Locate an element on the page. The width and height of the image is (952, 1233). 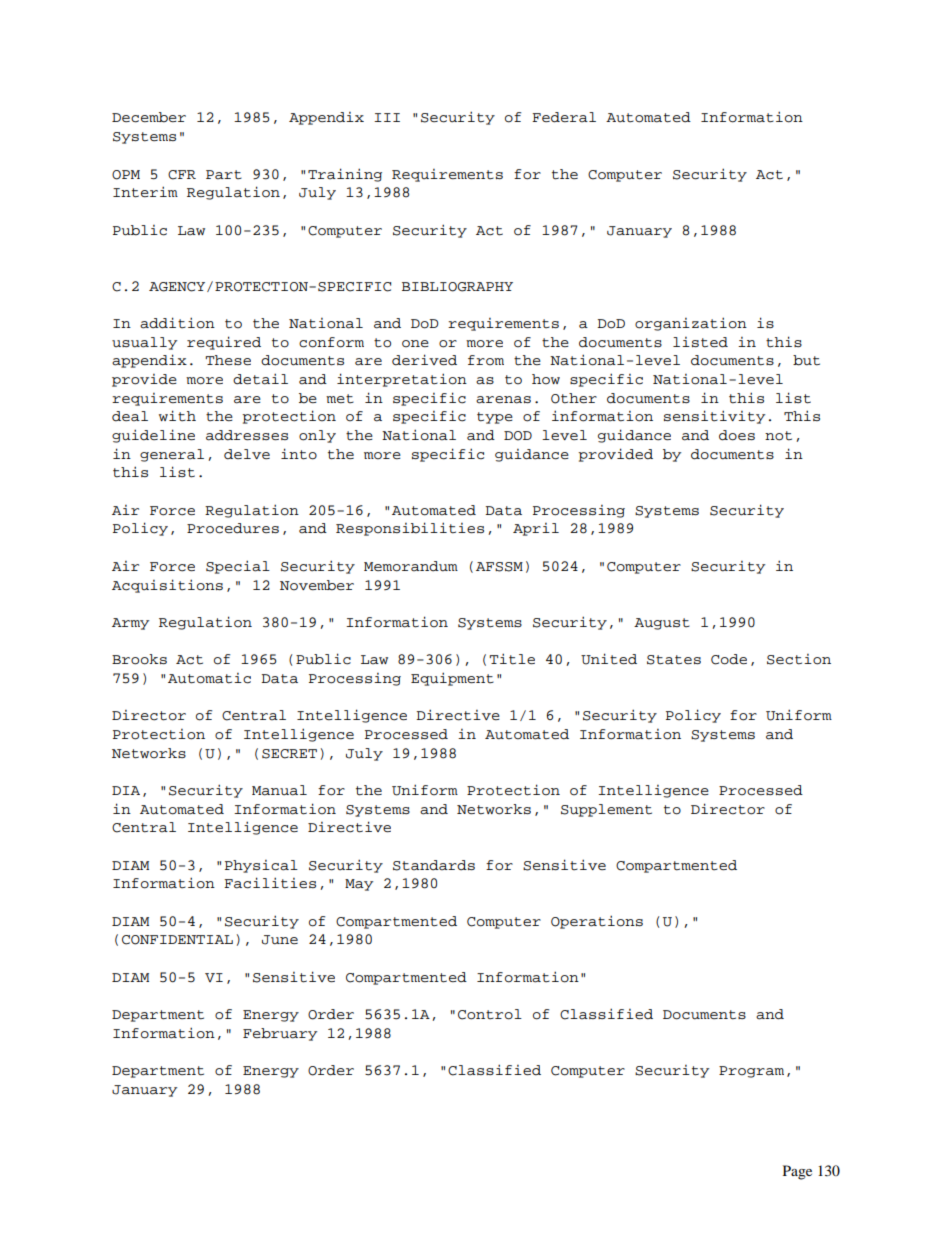
Control is located at coordinates (490, 1014).
